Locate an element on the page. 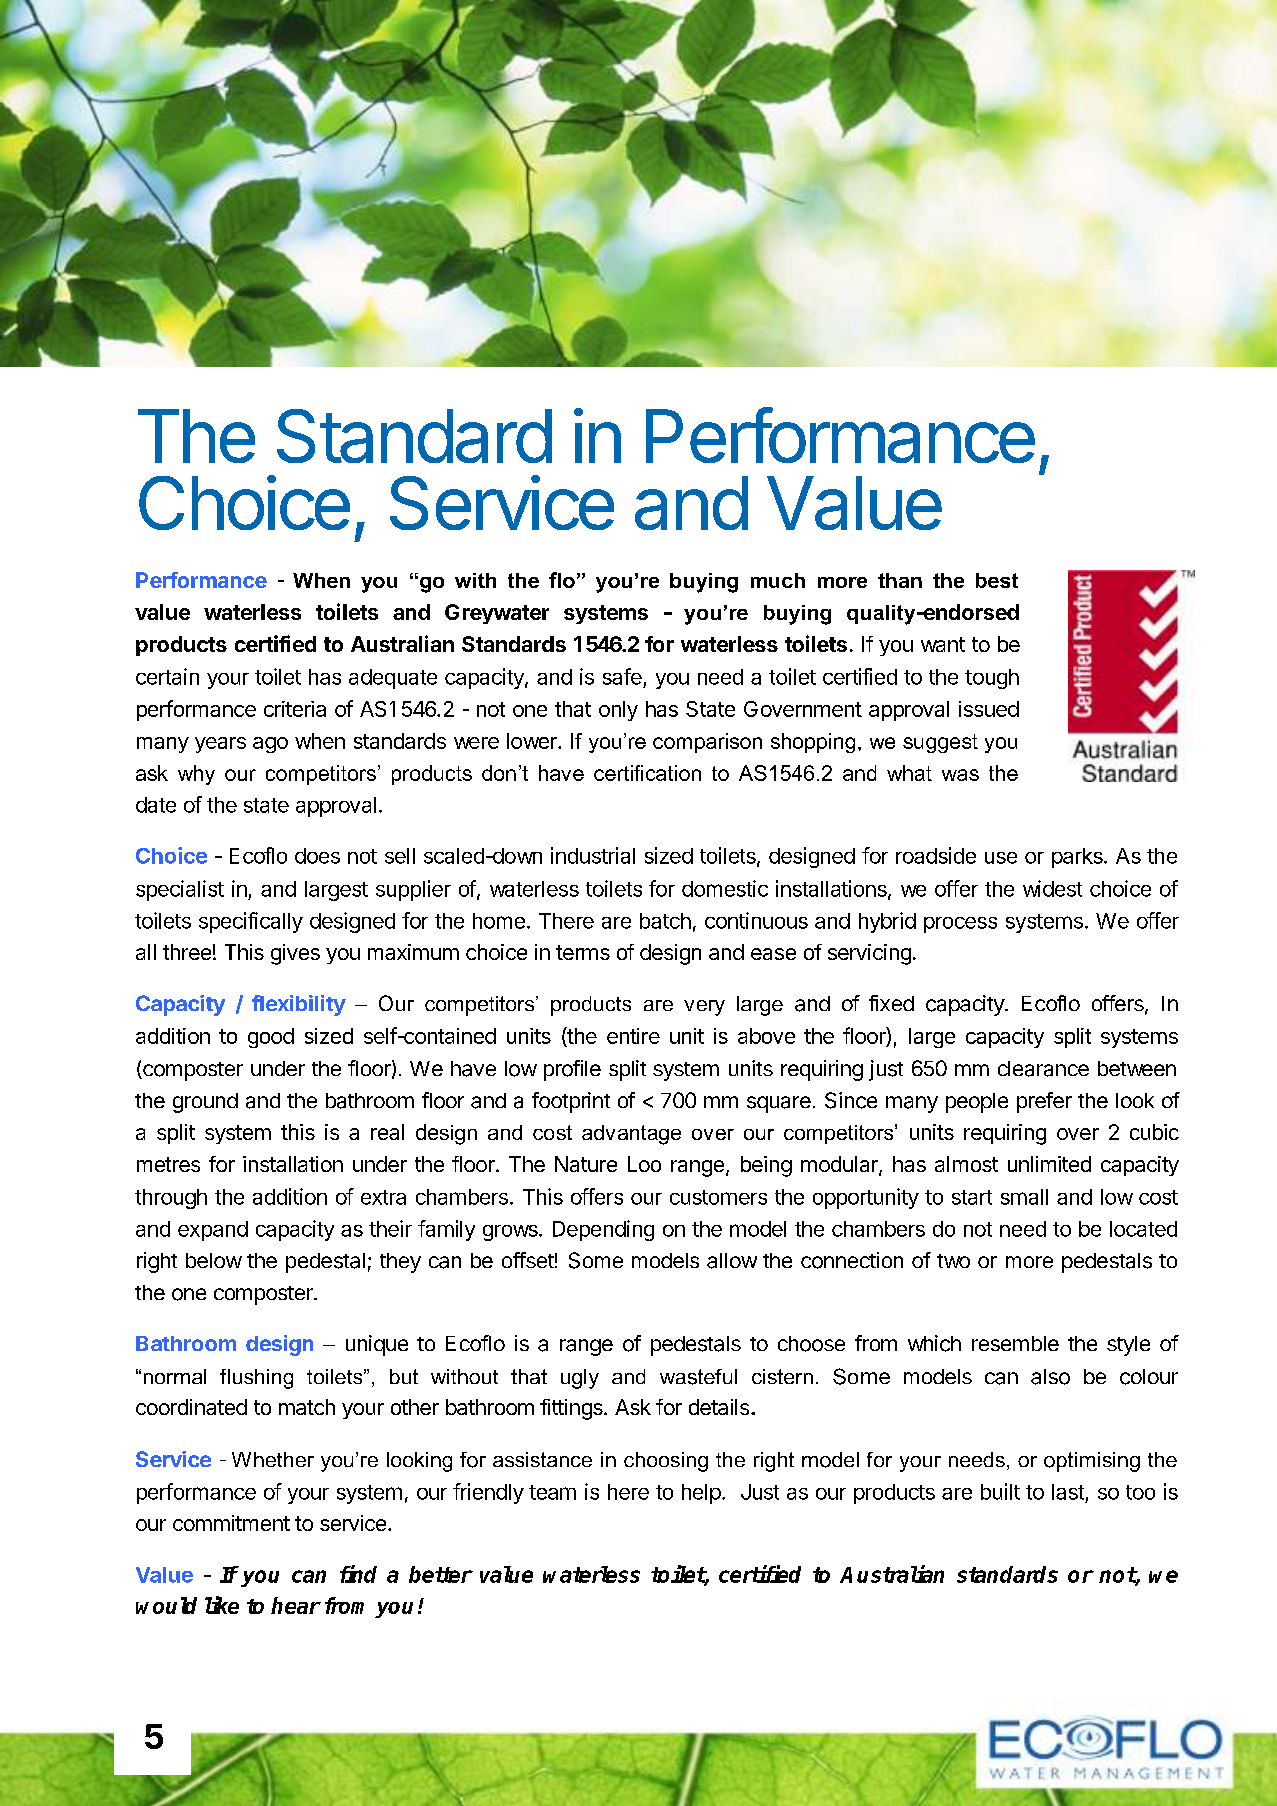 The height and width of the document is (1806, 1277). certain is located at coordinates (167, 676).
